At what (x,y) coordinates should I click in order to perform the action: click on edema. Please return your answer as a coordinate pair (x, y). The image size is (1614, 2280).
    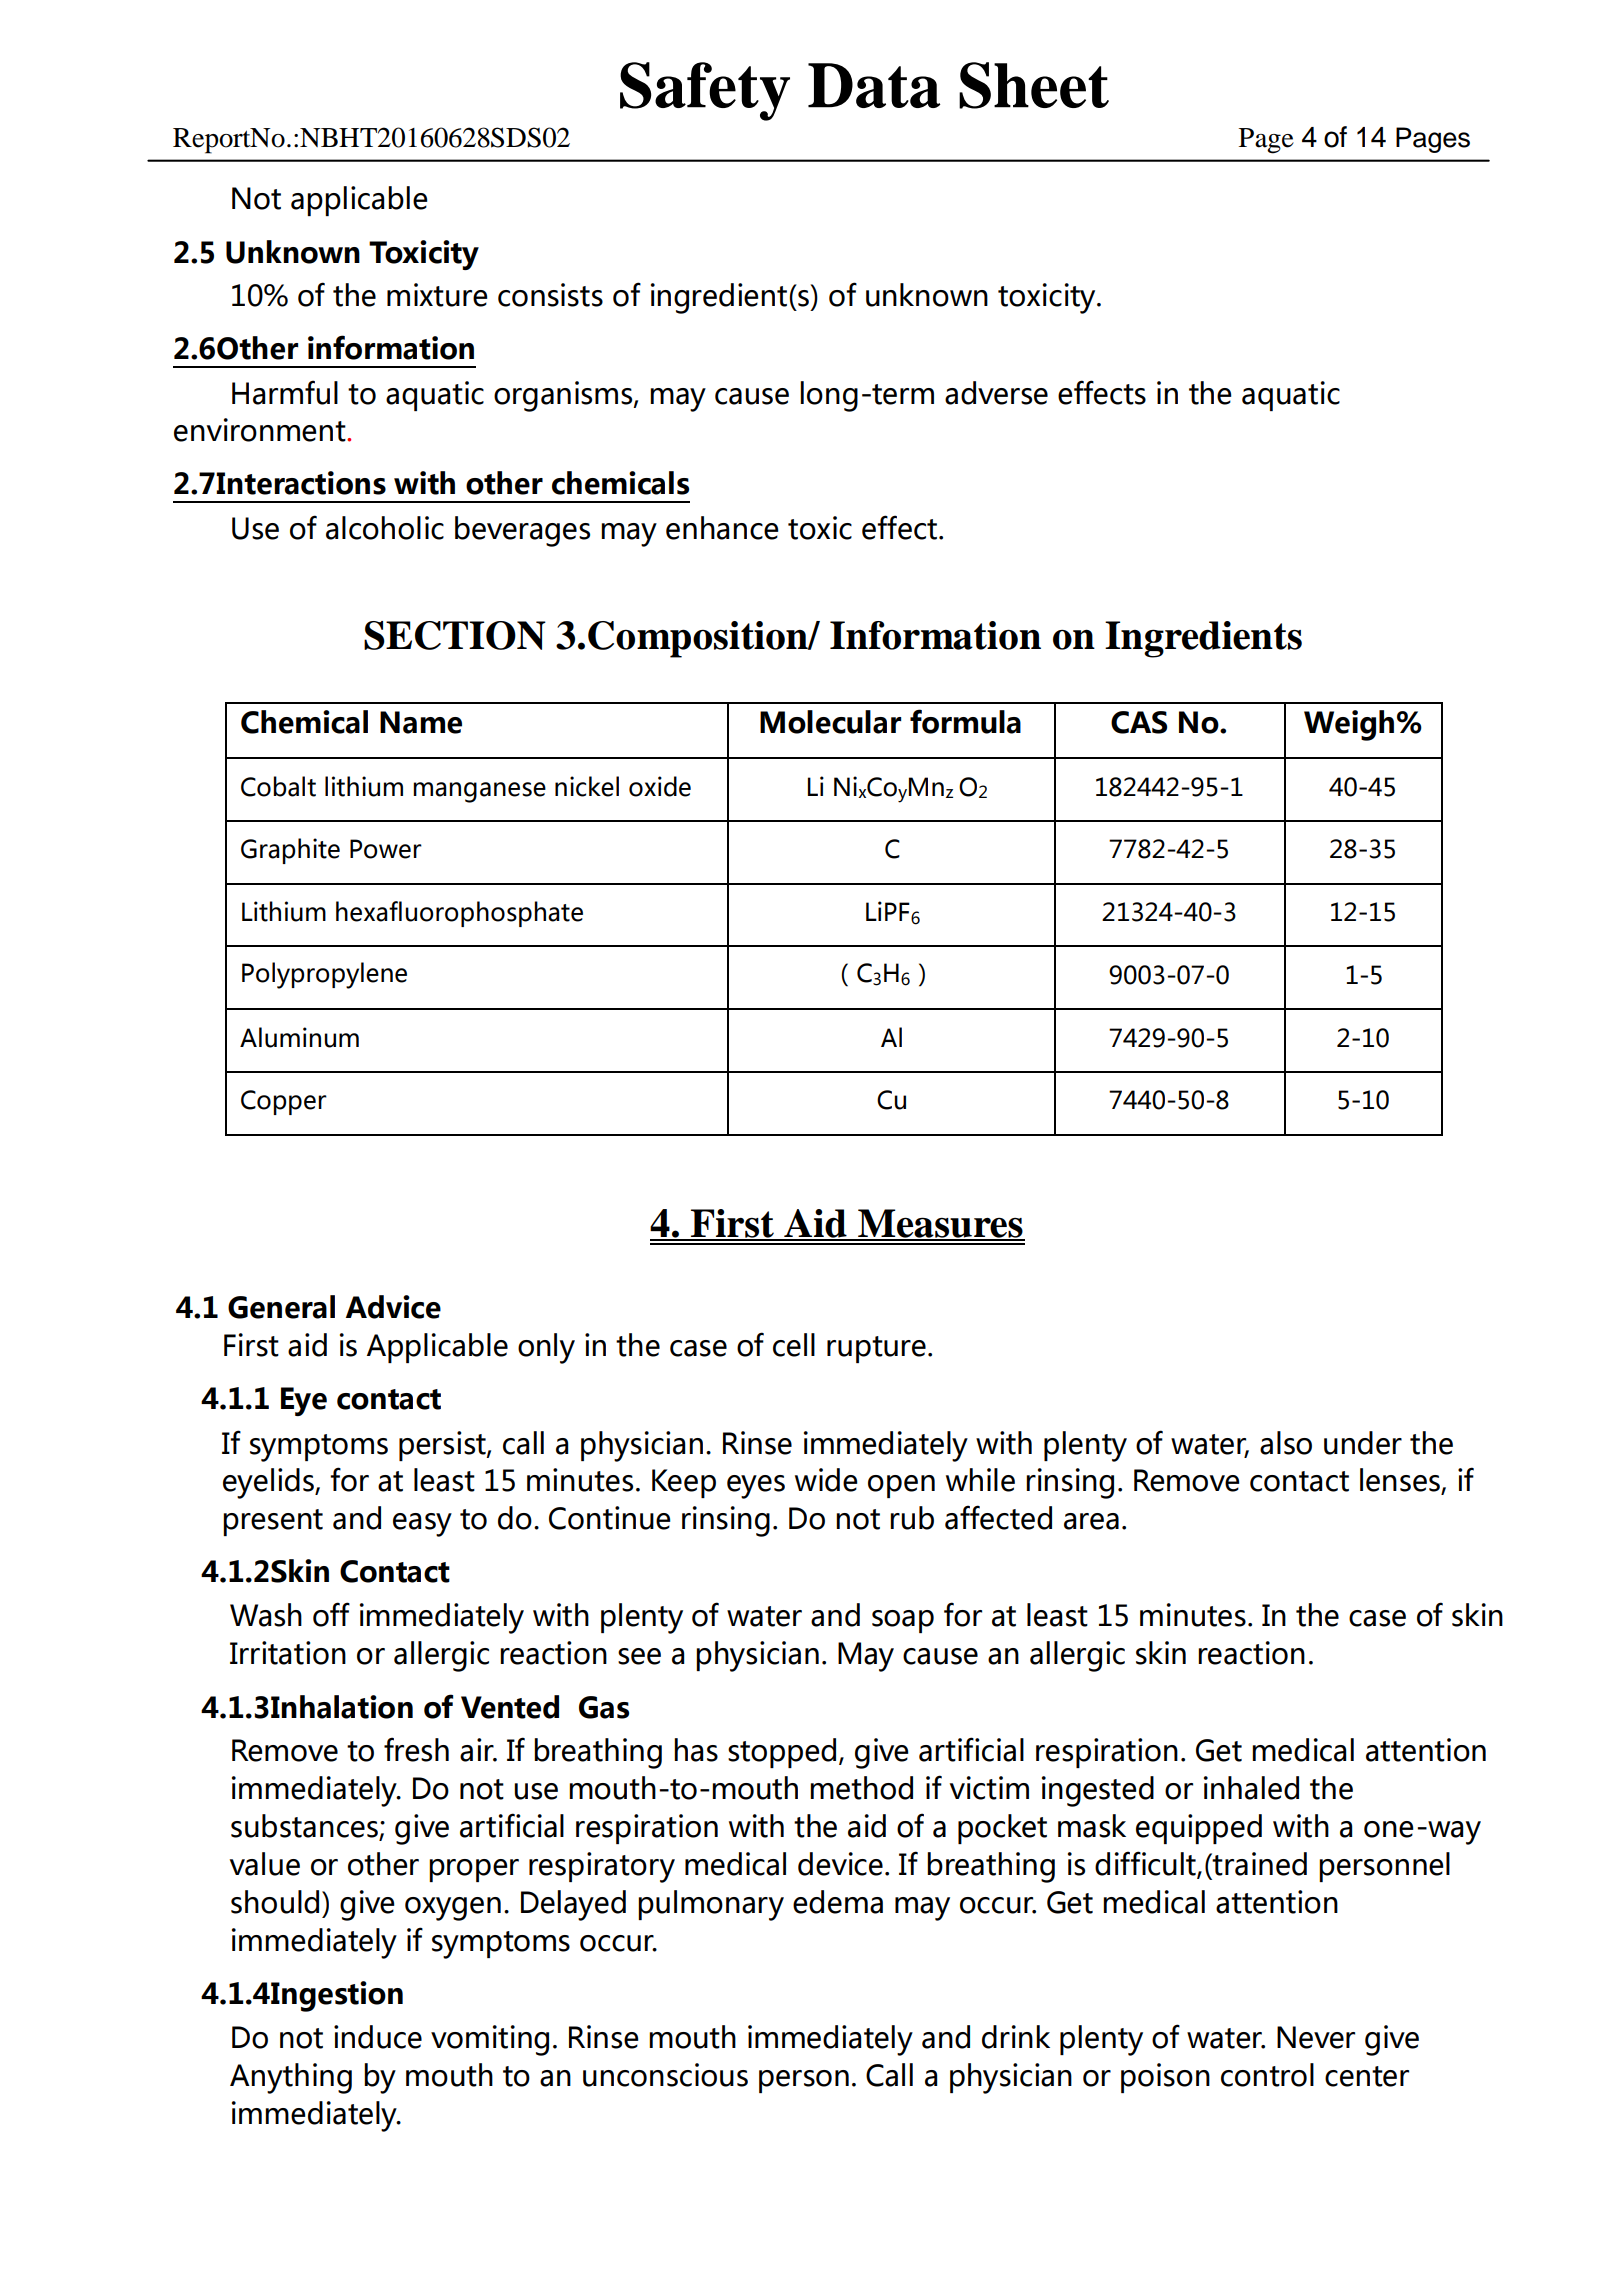
    Looking at the image, I should click on (838, 1902).
